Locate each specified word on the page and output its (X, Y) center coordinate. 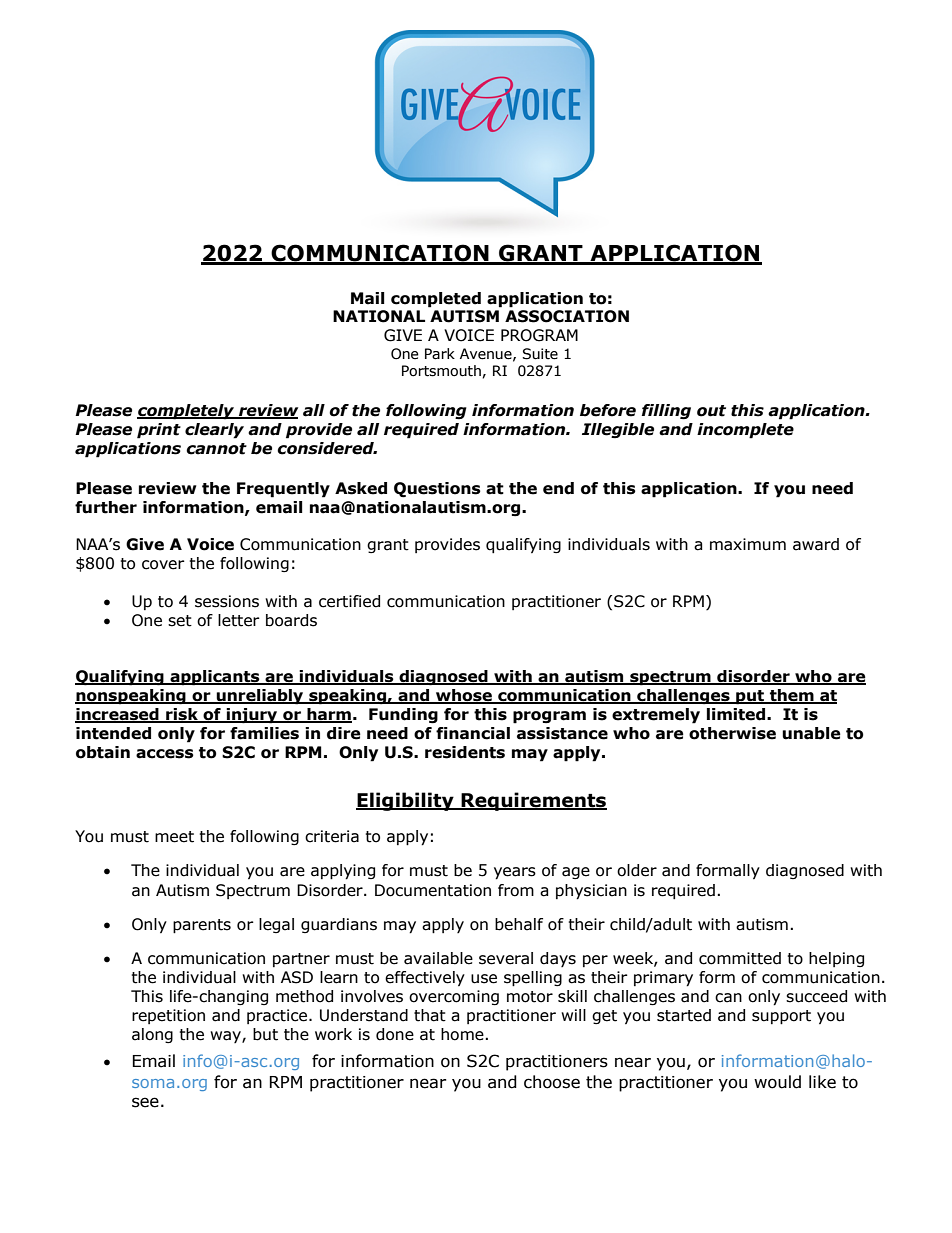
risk (182, 715)
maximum (748, 544)
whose (464, 696)
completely (187, 412)
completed (436, 300)
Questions (437, 490)
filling (666, 412)
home (462, 1034)
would (777, 1082)
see (145, 1102)
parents (202, 926)
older (637, 870)
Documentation (433, 890)
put (750, 697)
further (106, 507)
